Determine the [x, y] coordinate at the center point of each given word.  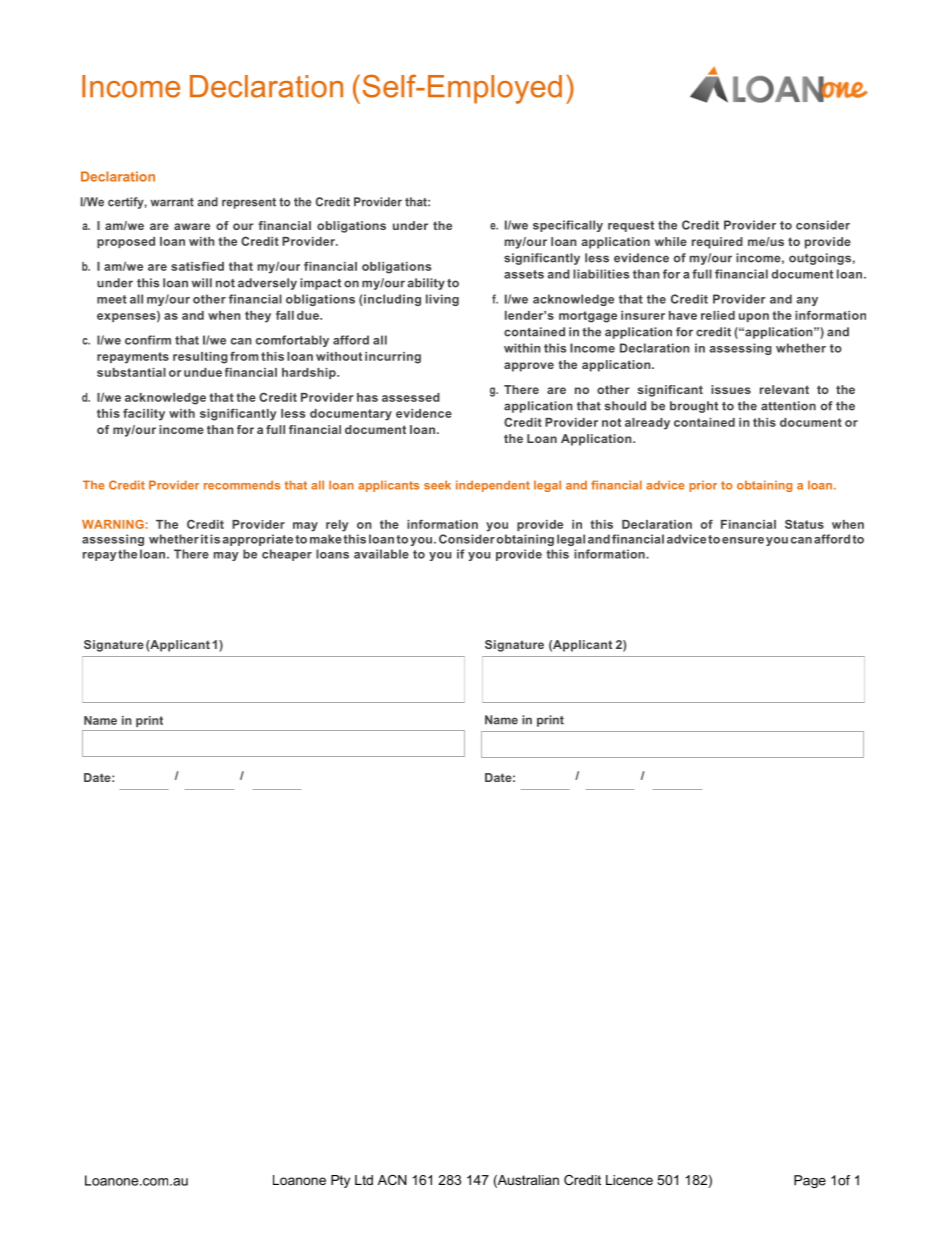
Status [804, 524]
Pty [340, 1181]
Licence [629, 1180]
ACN [392, 1180]
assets [524, 274]
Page [810, 1181]
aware [192, 226]
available [381, 554]
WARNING [113, 524]
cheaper [287, 555]
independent [493, 486]
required [717, 243]
